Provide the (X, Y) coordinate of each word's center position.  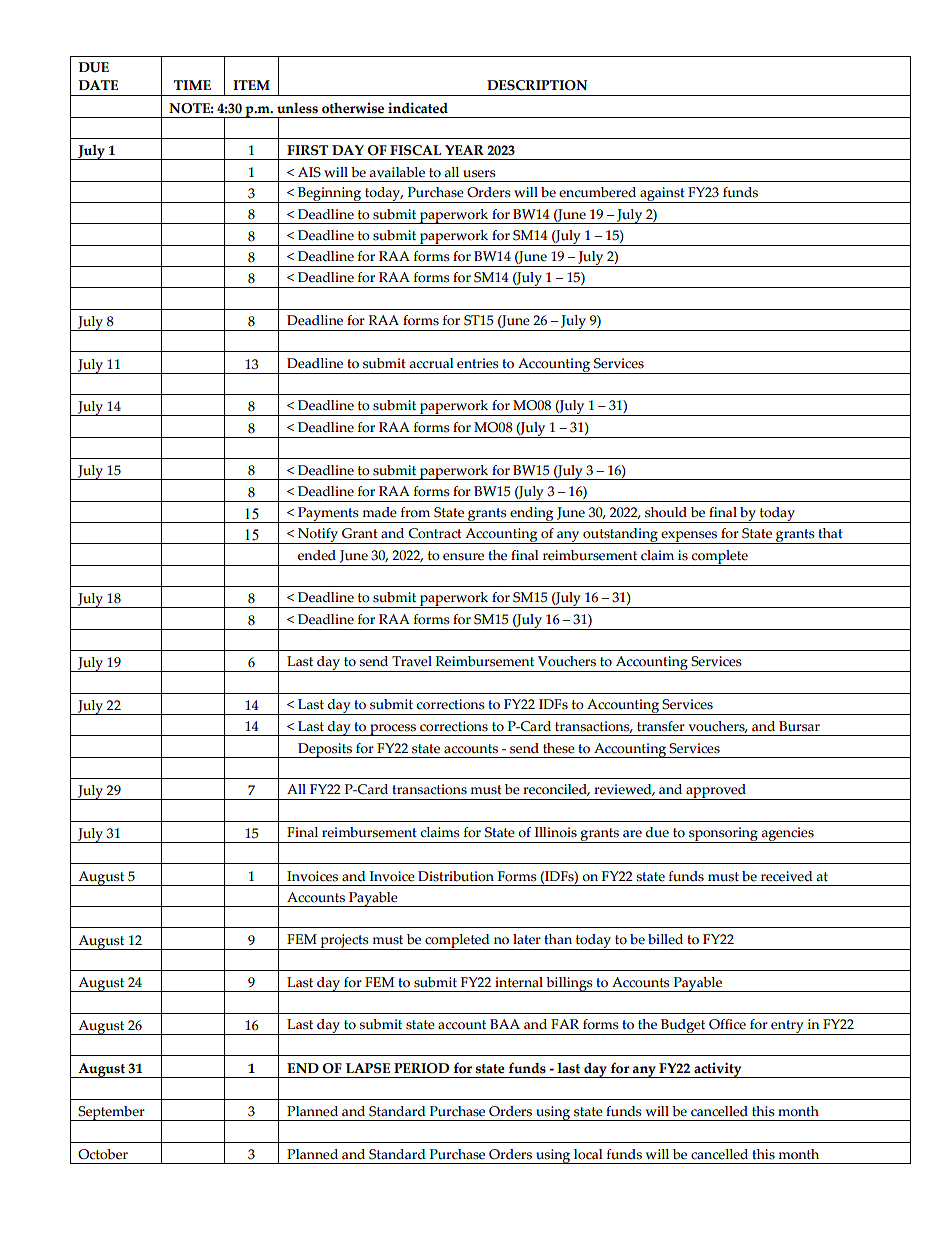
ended (317, 555)
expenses (689, 537)
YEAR (464, 150)
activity (718, 1070)
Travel (412, 661)
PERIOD (421, 1068)
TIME (192, 85)
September (111, 1113)
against (662, 195)
